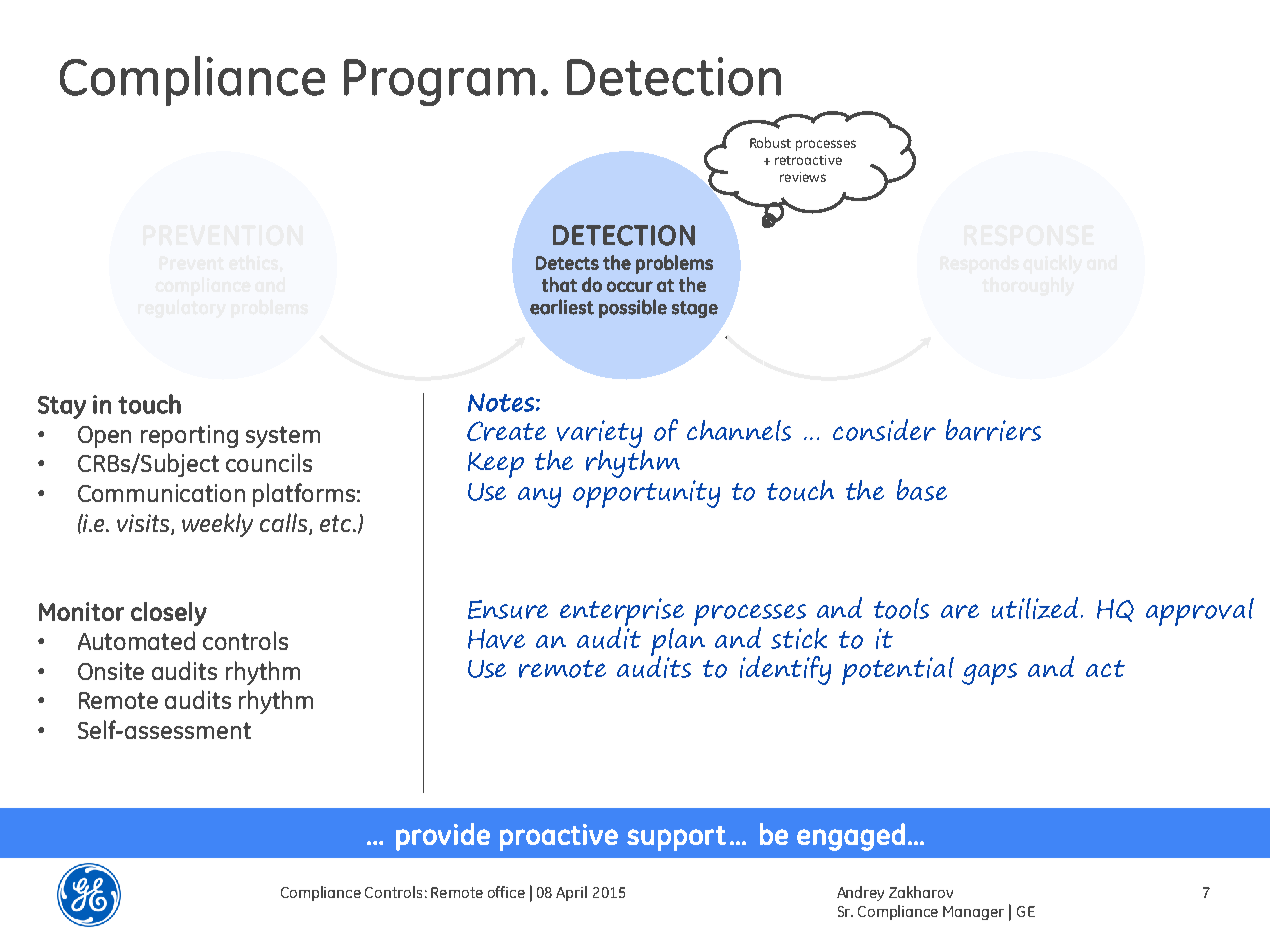  I want to click on Robust, so click(770, 142).
